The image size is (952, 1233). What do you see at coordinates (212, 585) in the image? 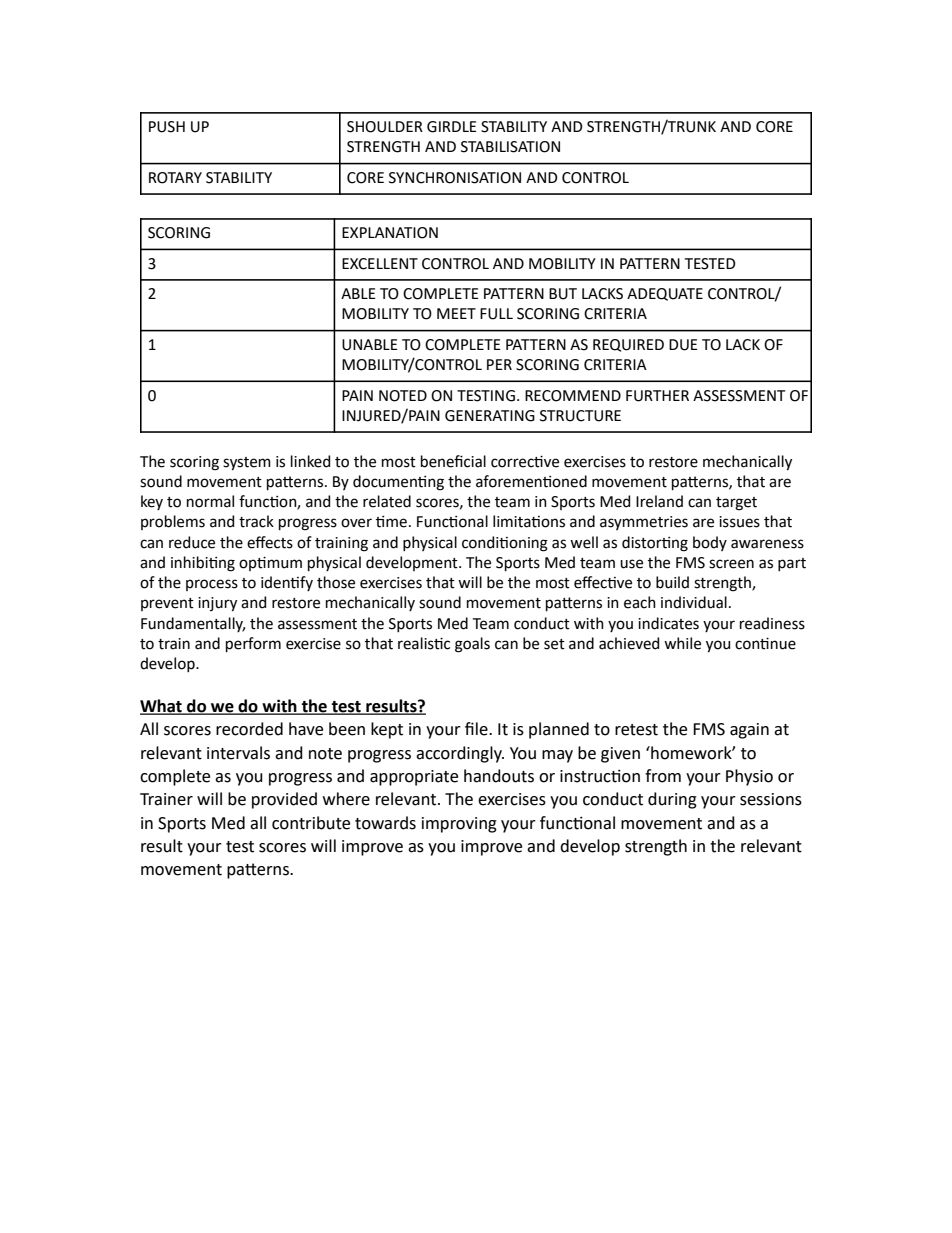
I see `process` at bounding box center [212, 585].
